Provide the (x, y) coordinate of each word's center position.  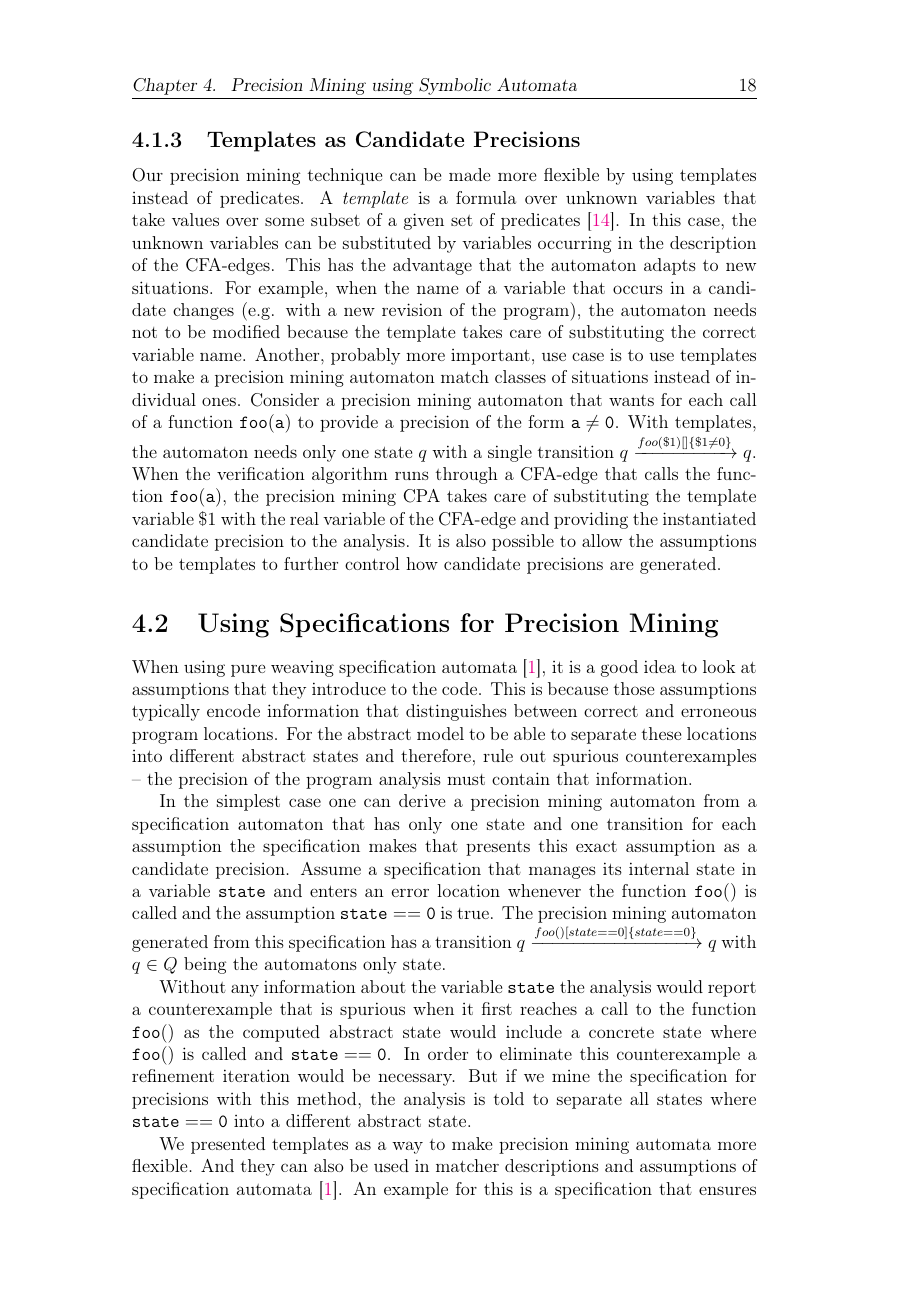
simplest (248, 802)
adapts (670, 266)
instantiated (709, 518)
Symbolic (455, 86)
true (473, 913)
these (661, 733)
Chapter (165, 86)
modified (246, 331)
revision (412, 309)
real (304, 518)
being (205, 965)
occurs (638, 289)
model (440, 733)
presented (228, 1145)
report (732, 989)
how (422, 563)
